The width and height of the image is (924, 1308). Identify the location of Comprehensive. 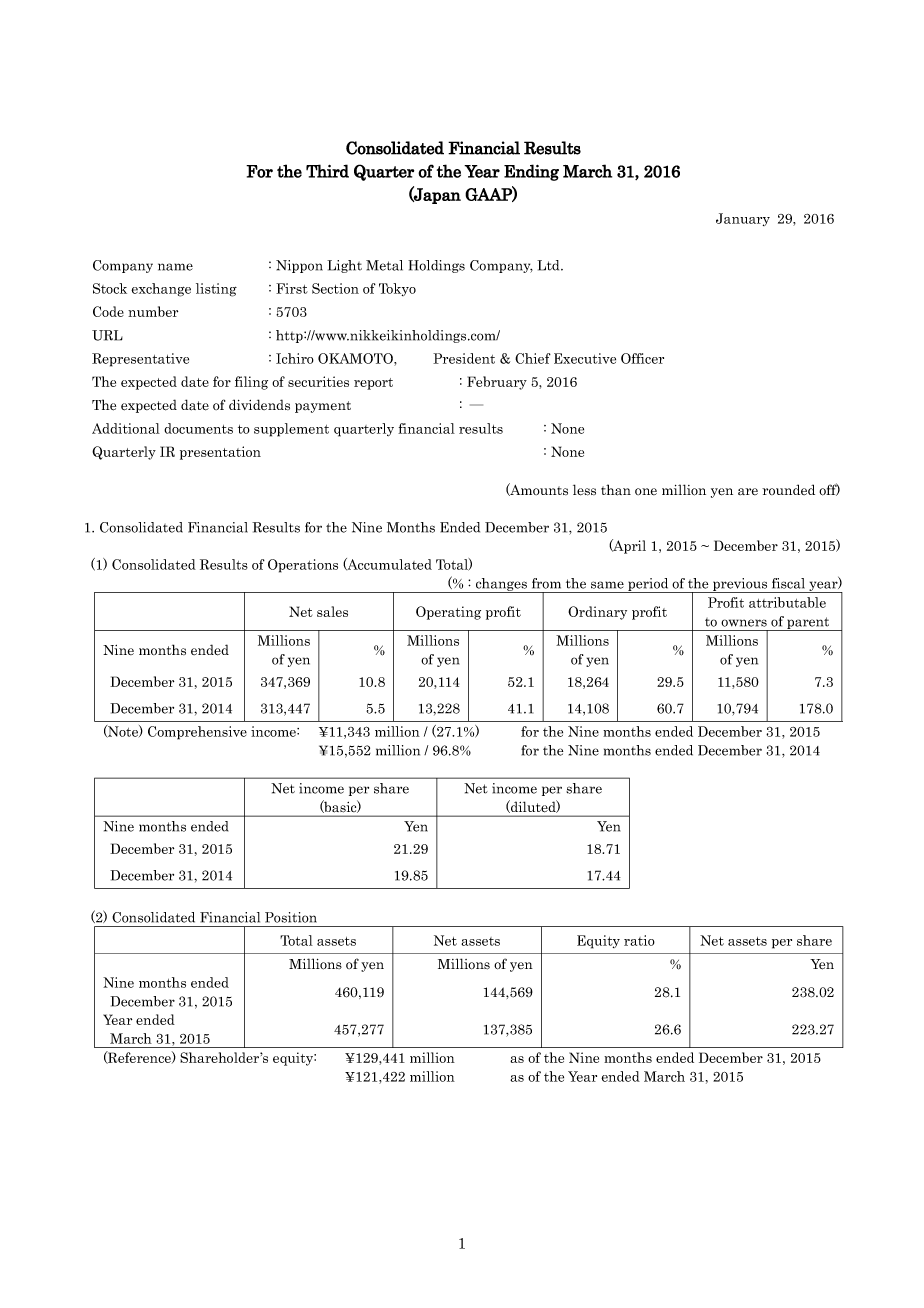
(197, 733).
